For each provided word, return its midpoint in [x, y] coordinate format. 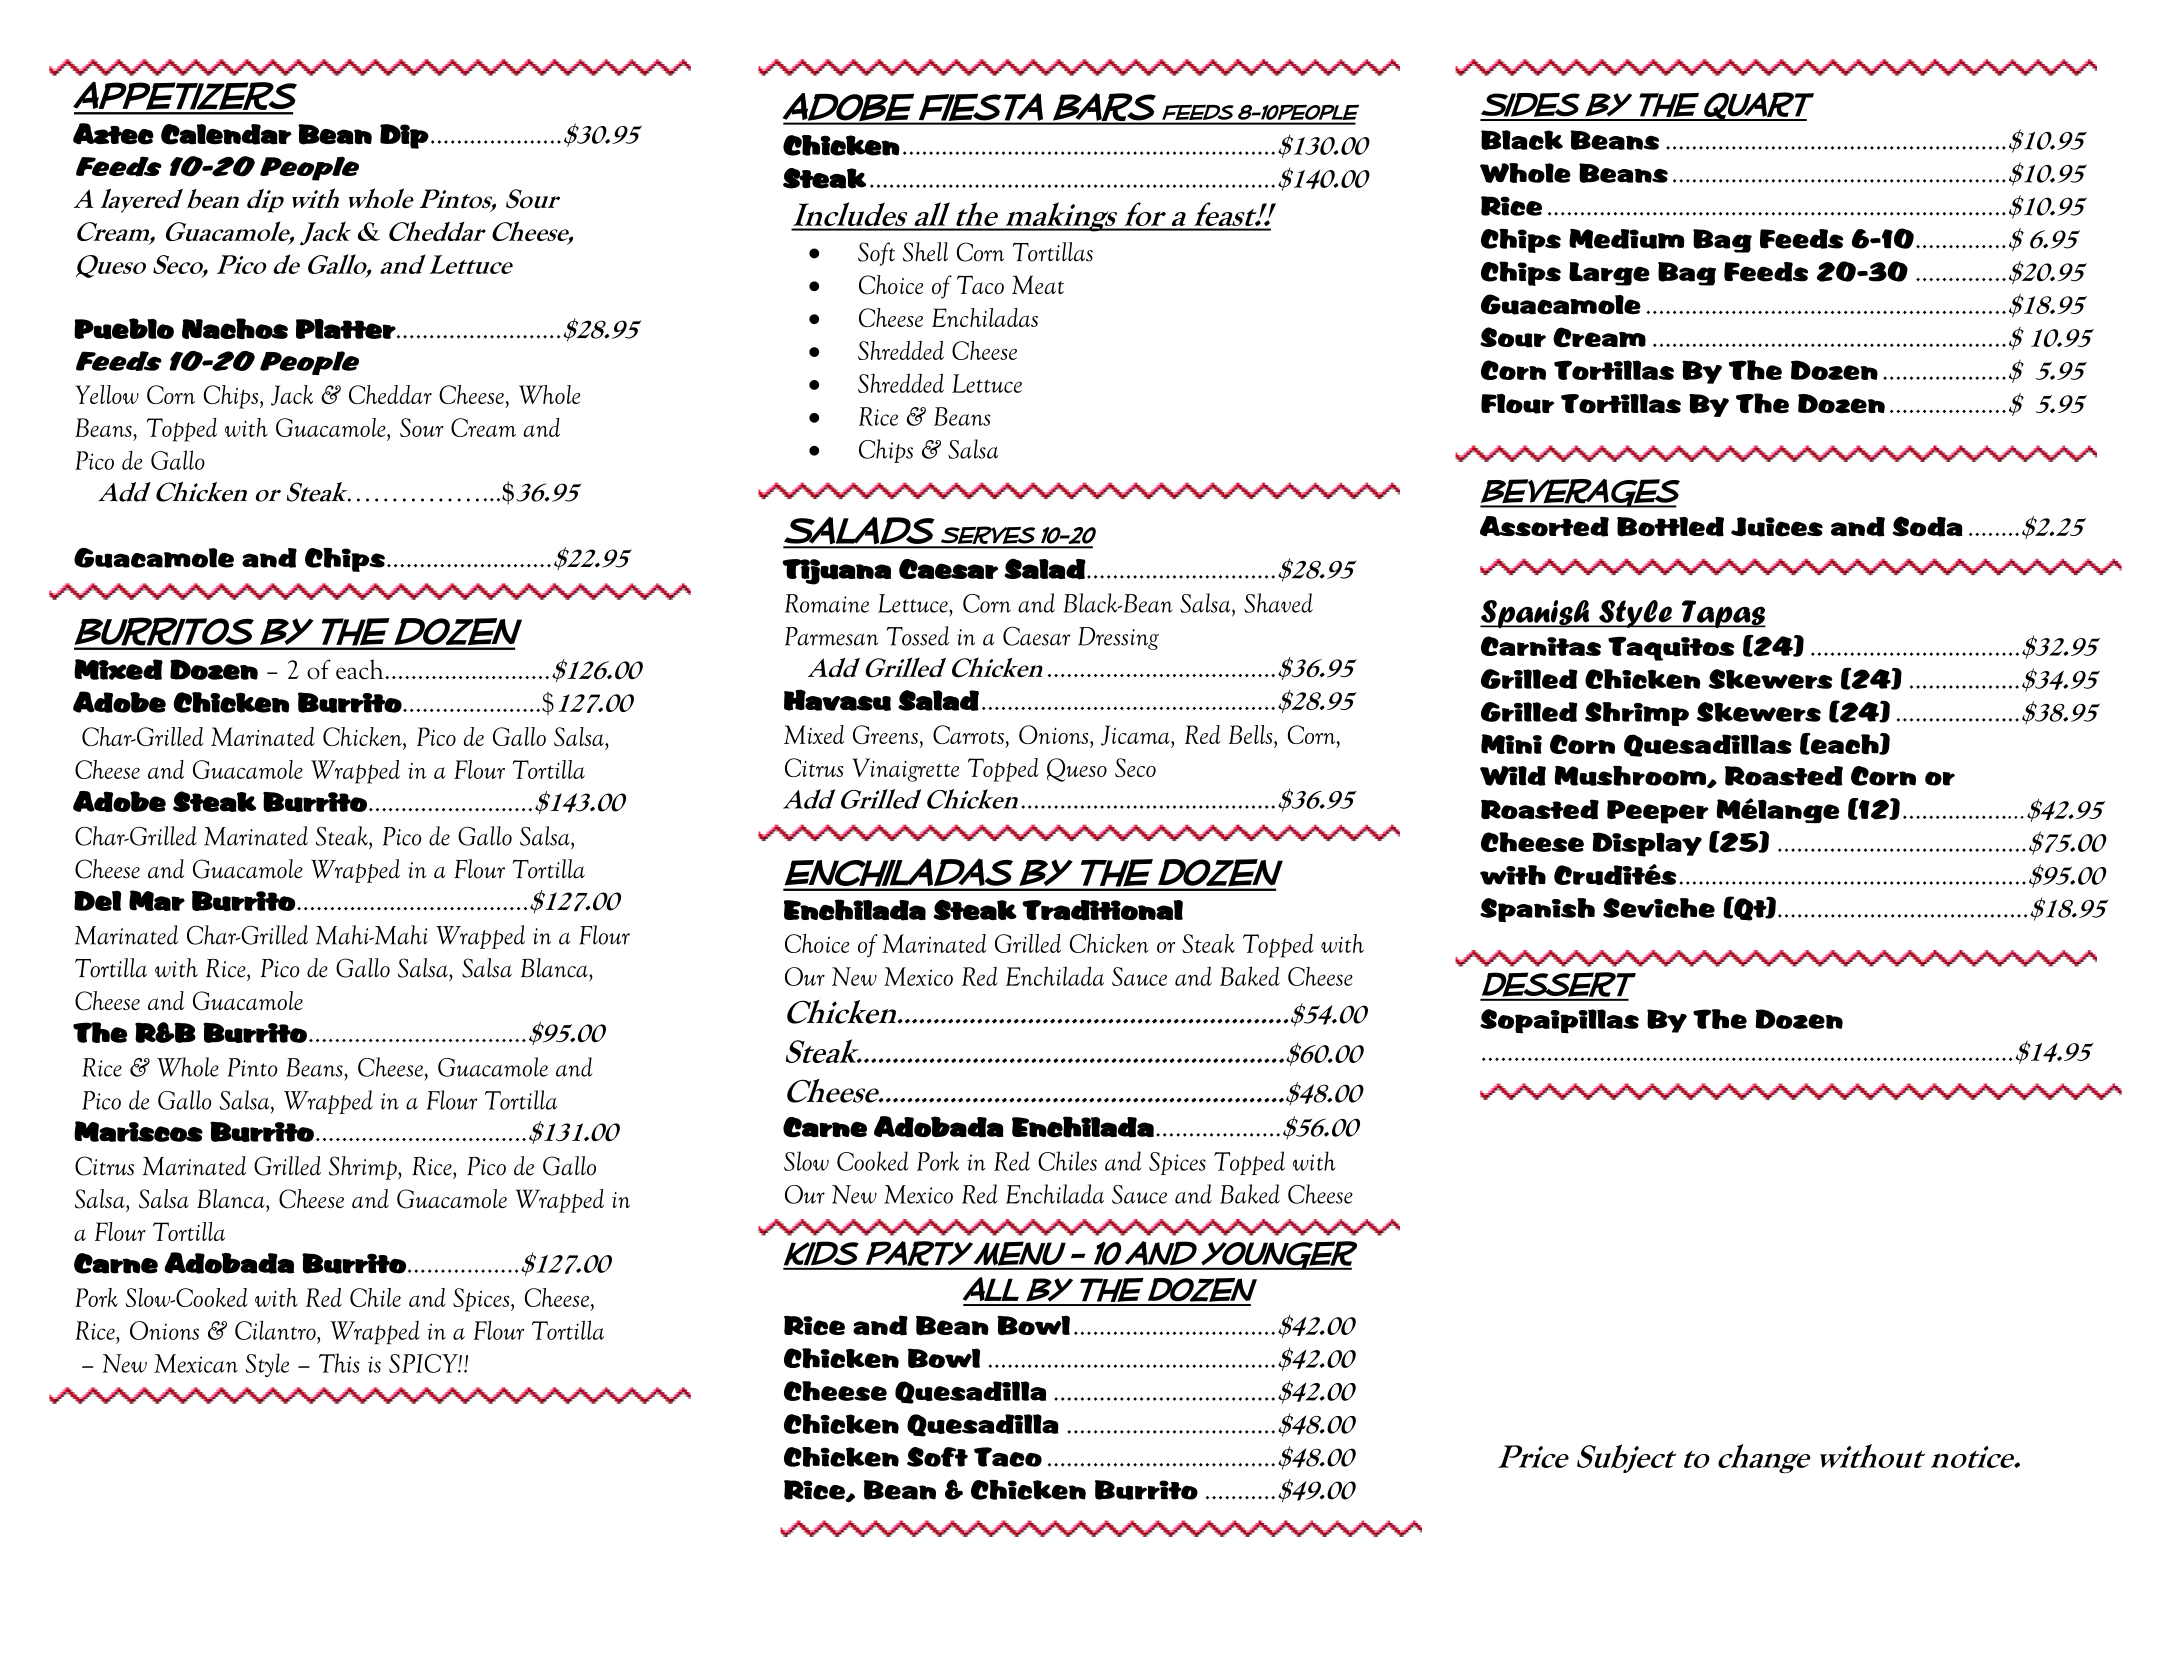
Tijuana [836, 572]
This [339, 1363]
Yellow [107, 394]
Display [1647, 844]
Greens [885, 734]
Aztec [113, 134]
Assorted [1544, 526]
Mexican [196, 1363]
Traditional [1102, 910]
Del [97, 900]
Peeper [1658, 812]
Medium [1626, 239]
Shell [925, 252]
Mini [1511, 744]
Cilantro [276, 1330]
